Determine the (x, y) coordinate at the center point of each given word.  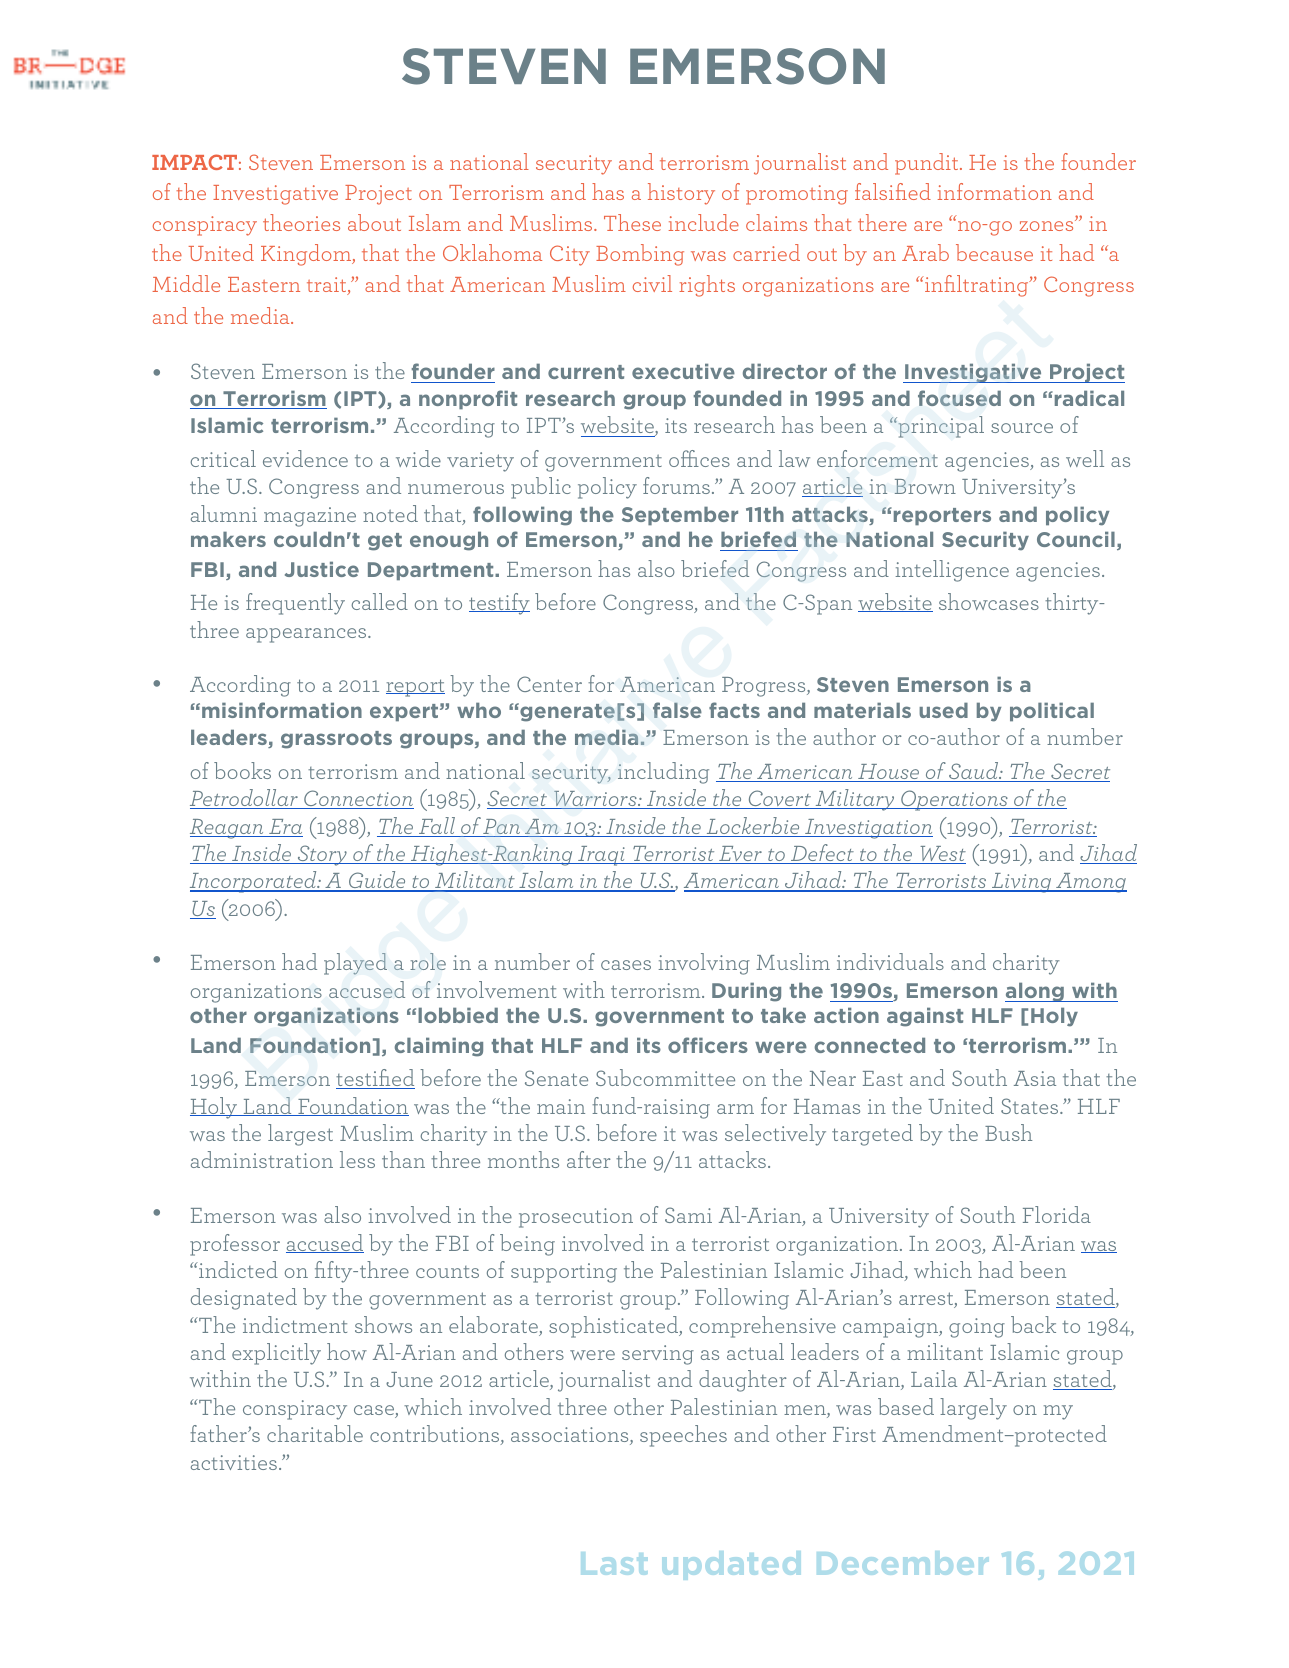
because (994, 252)
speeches (683, 1436)
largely (973, 1409)
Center (549, 684)
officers (708, 1045)
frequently (295, 604)
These (632, 222)
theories (301, 222)
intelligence (952, 571)
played (355, 964)
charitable (315, 1433)
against (925, 1017)
